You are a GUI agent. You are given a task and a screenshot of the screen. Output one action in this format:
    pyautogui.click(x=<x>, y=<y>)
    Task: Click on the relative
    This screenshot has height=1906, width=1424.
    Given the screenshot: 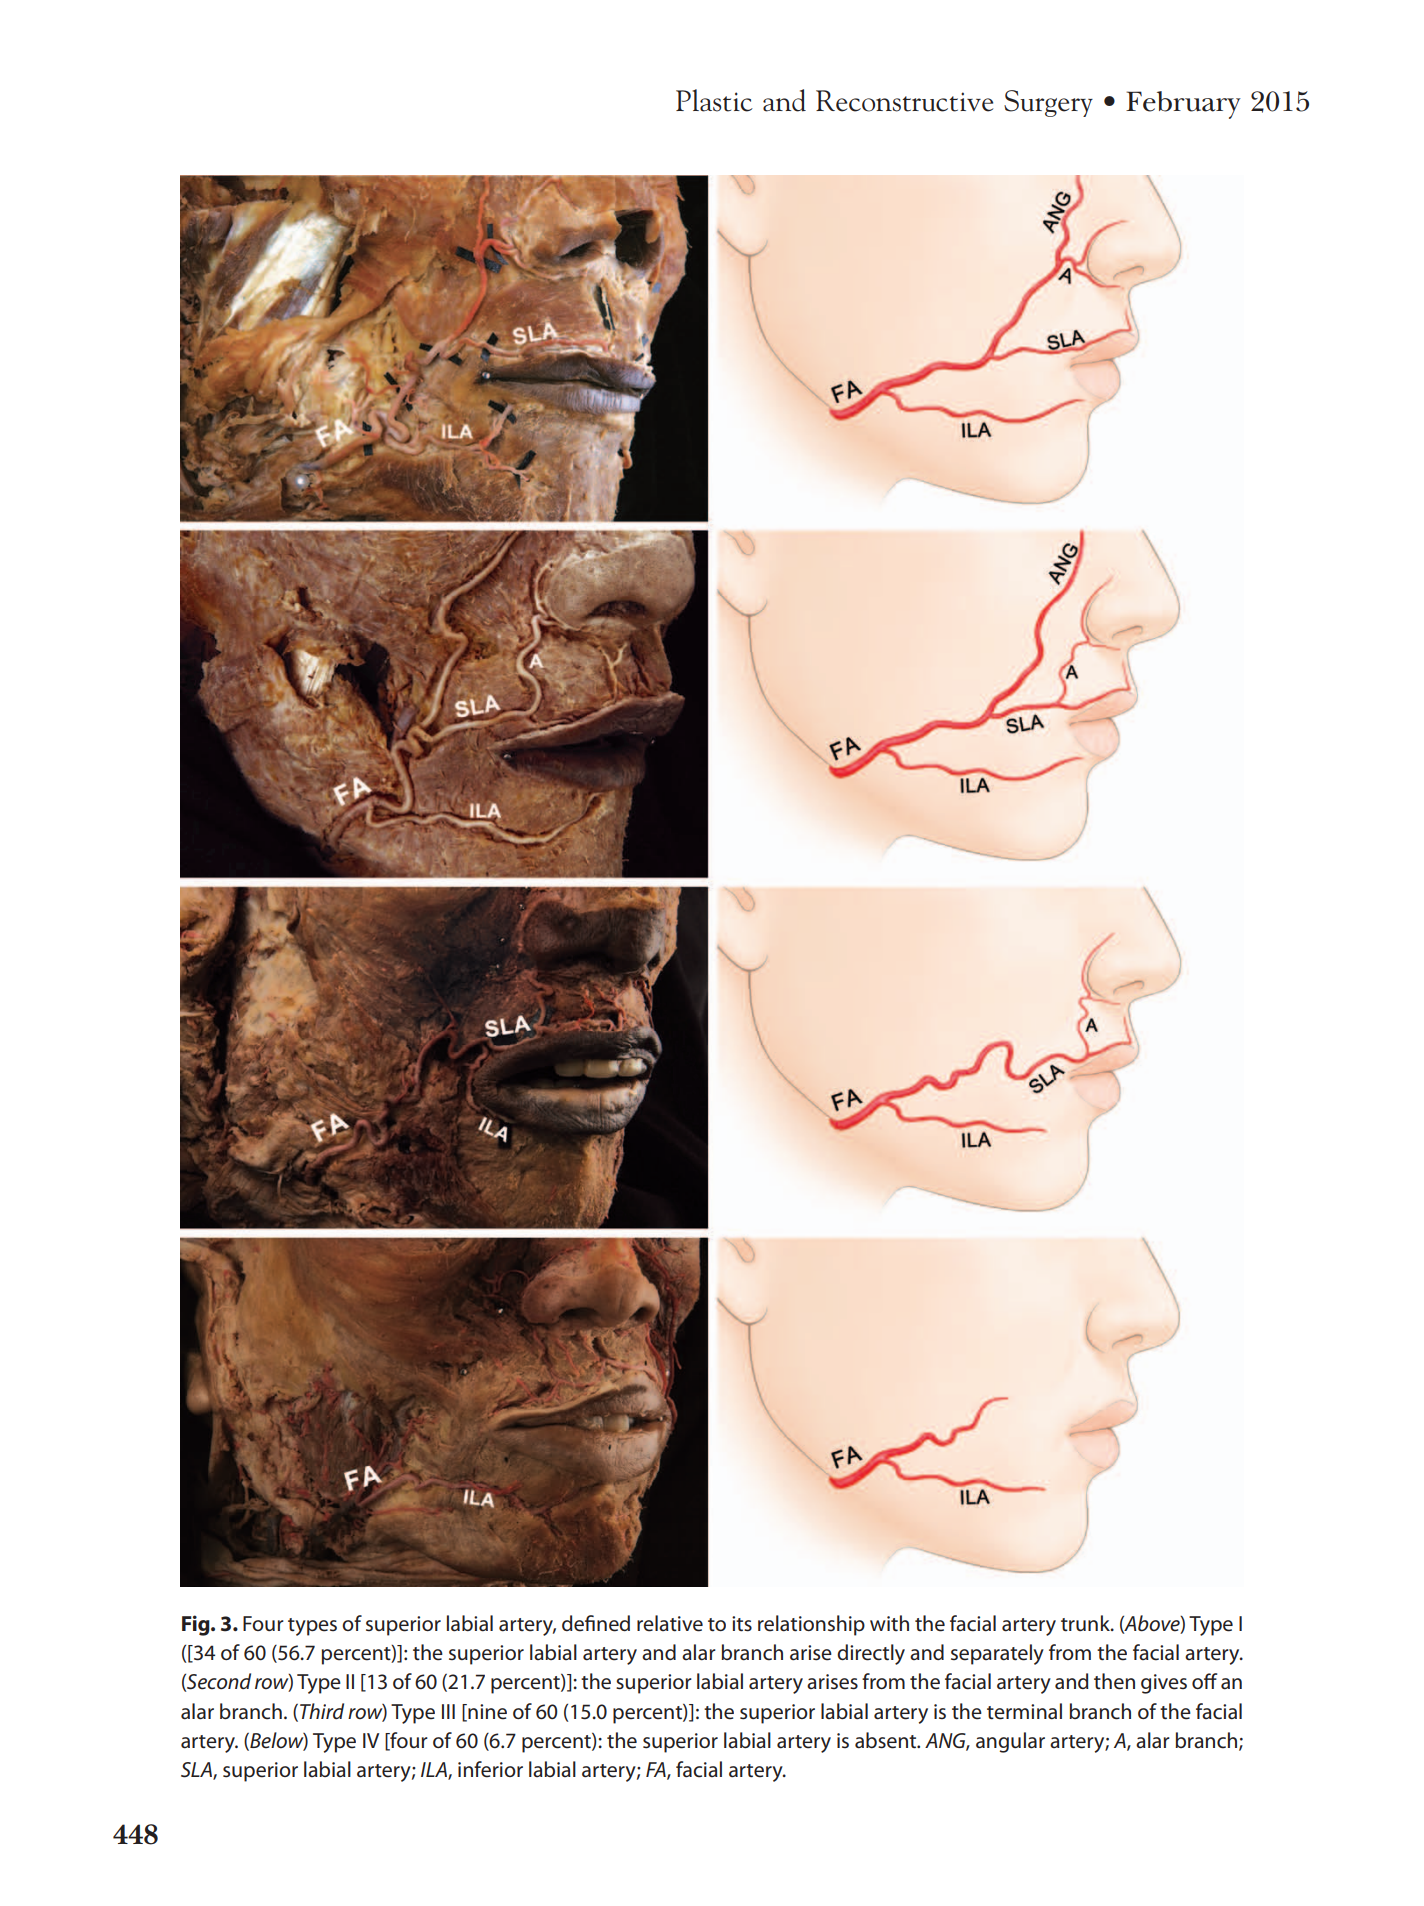 What is the action you would take?
    pyautogui.click(x=670, y=1623)
